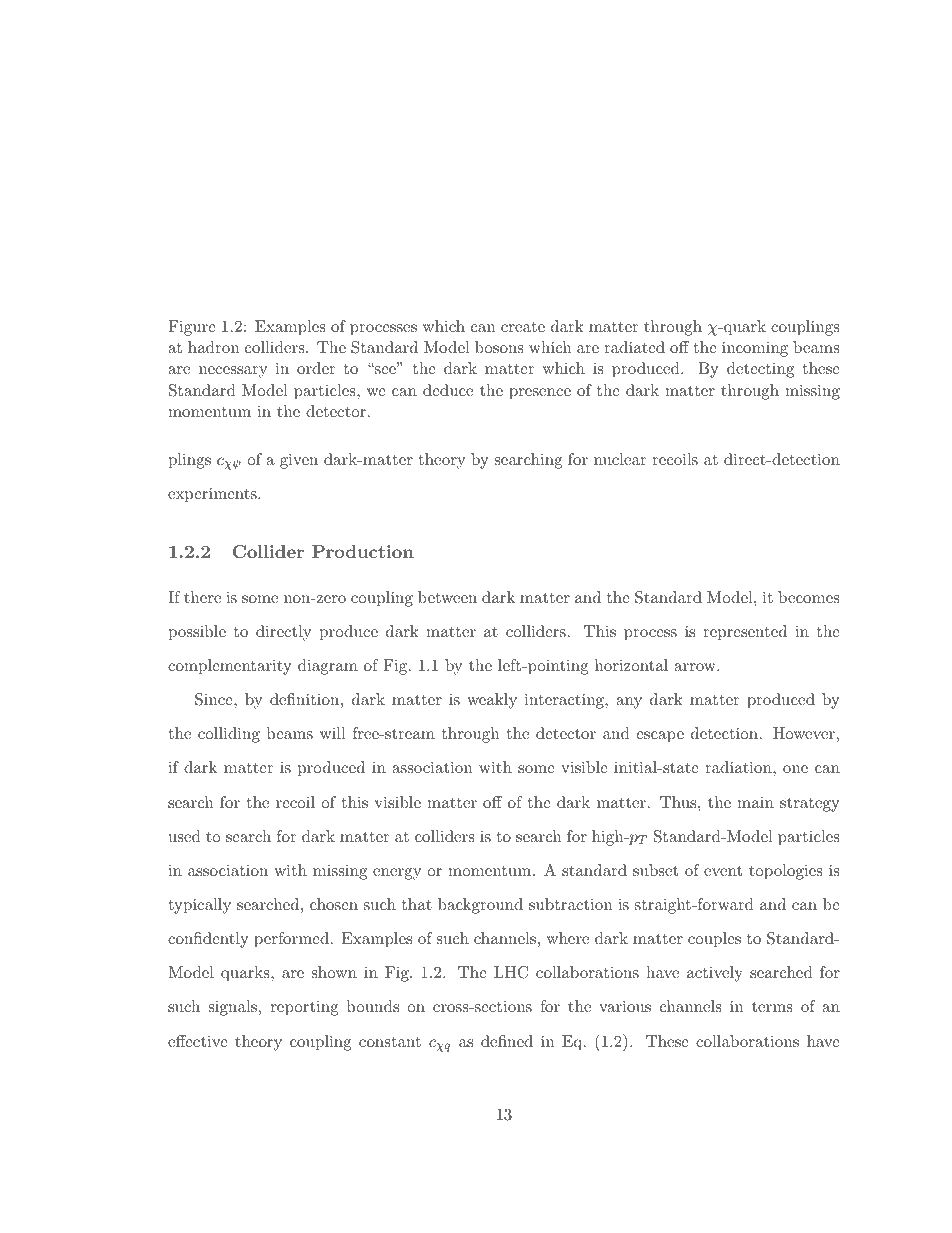 This screenshot has width=952, height=1233. What do you see at coordinates (480, 906) in the screenshot?
I see `background` at bounding box center [480, 906].
